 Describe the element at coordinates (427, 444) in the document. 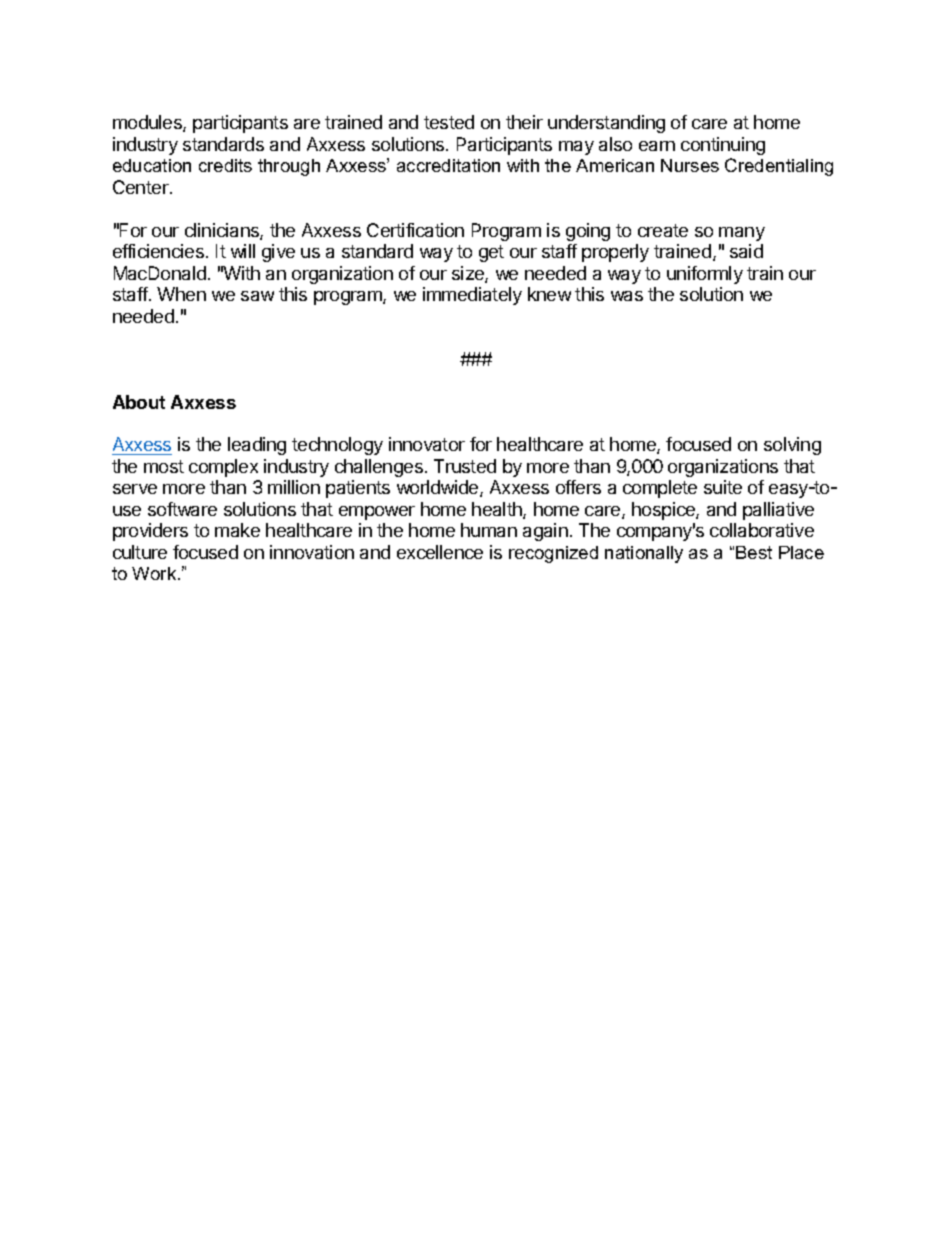

I see `innovator` at that location.
